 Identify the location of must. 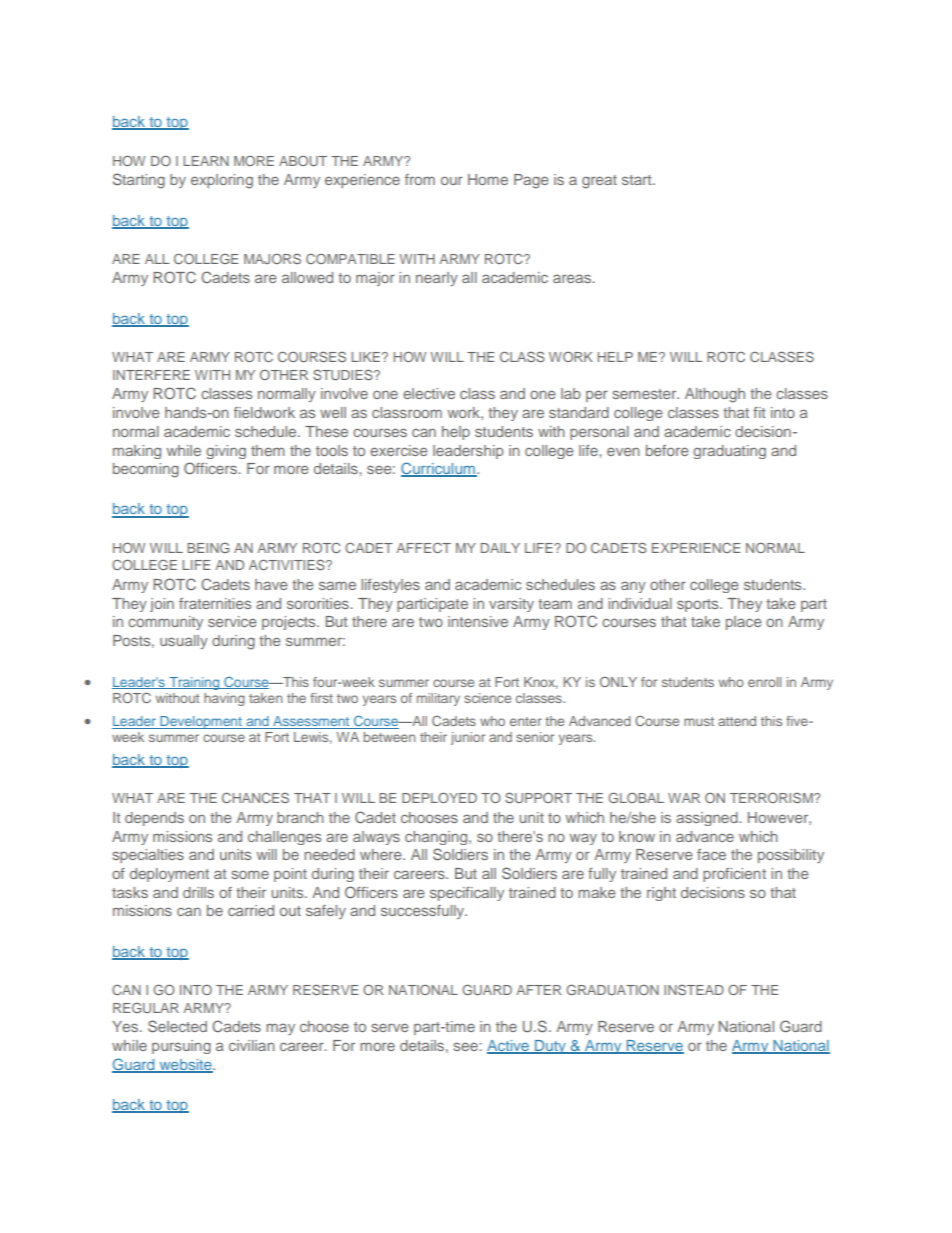
(699, 721).
